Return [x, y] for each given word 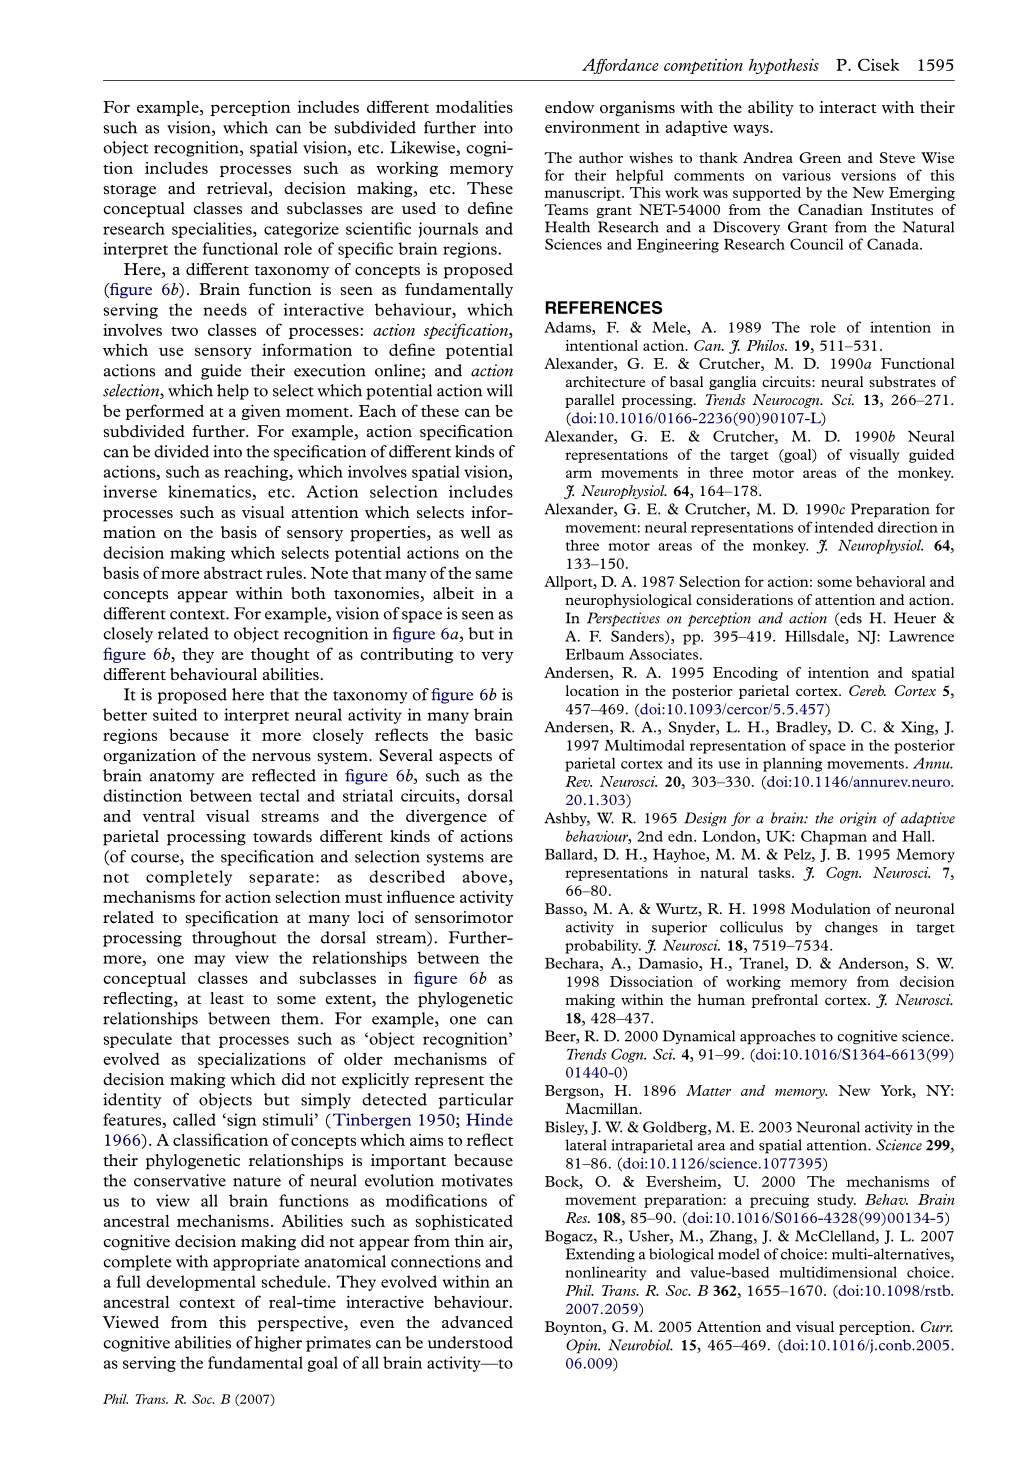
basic [494, 734]
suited [175, 714]
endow [569, 107]
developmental [201, 1283]
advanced [477, 1322]
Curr [937, 1326]
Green [820, 157]
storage [129, 191]
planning [792, 764]
